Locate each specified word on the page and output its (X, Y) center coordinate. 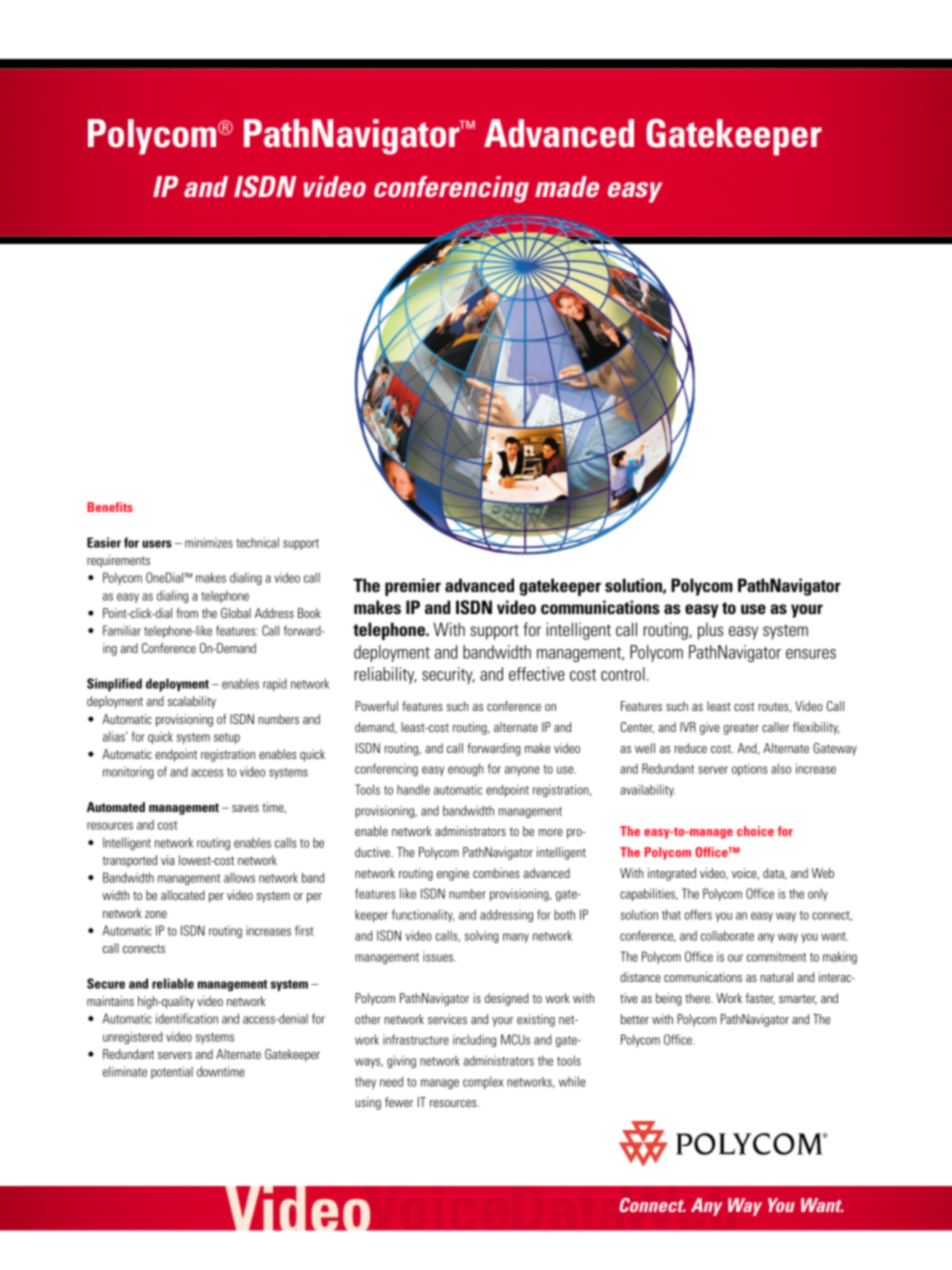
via (168, 860)
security (448, 675)
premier (413, 587)
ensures (811, 654)
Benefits (110, 507)
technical (257, 542)
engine (453, 874)
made (567, 186)
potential (172, 1072)
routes (774, 707)
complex (483, 1082)
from (187, 613)
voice (745, 873)
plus (710, 631)
